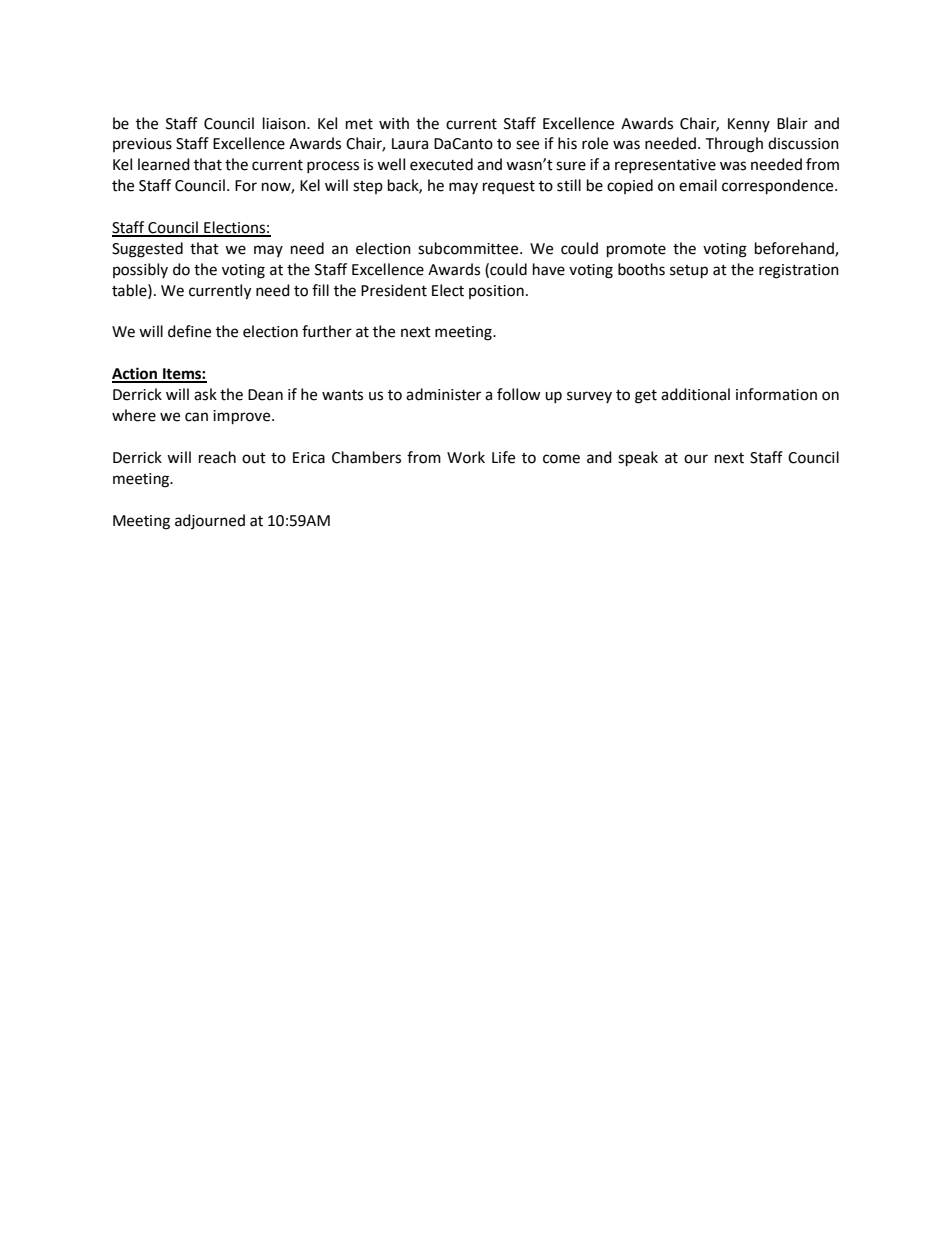 This screenshot has width=952, height=1233. What do you see at coordinates (410, 144) in the screenshot?
I see `Laura` at bounding box center [410, 144].
